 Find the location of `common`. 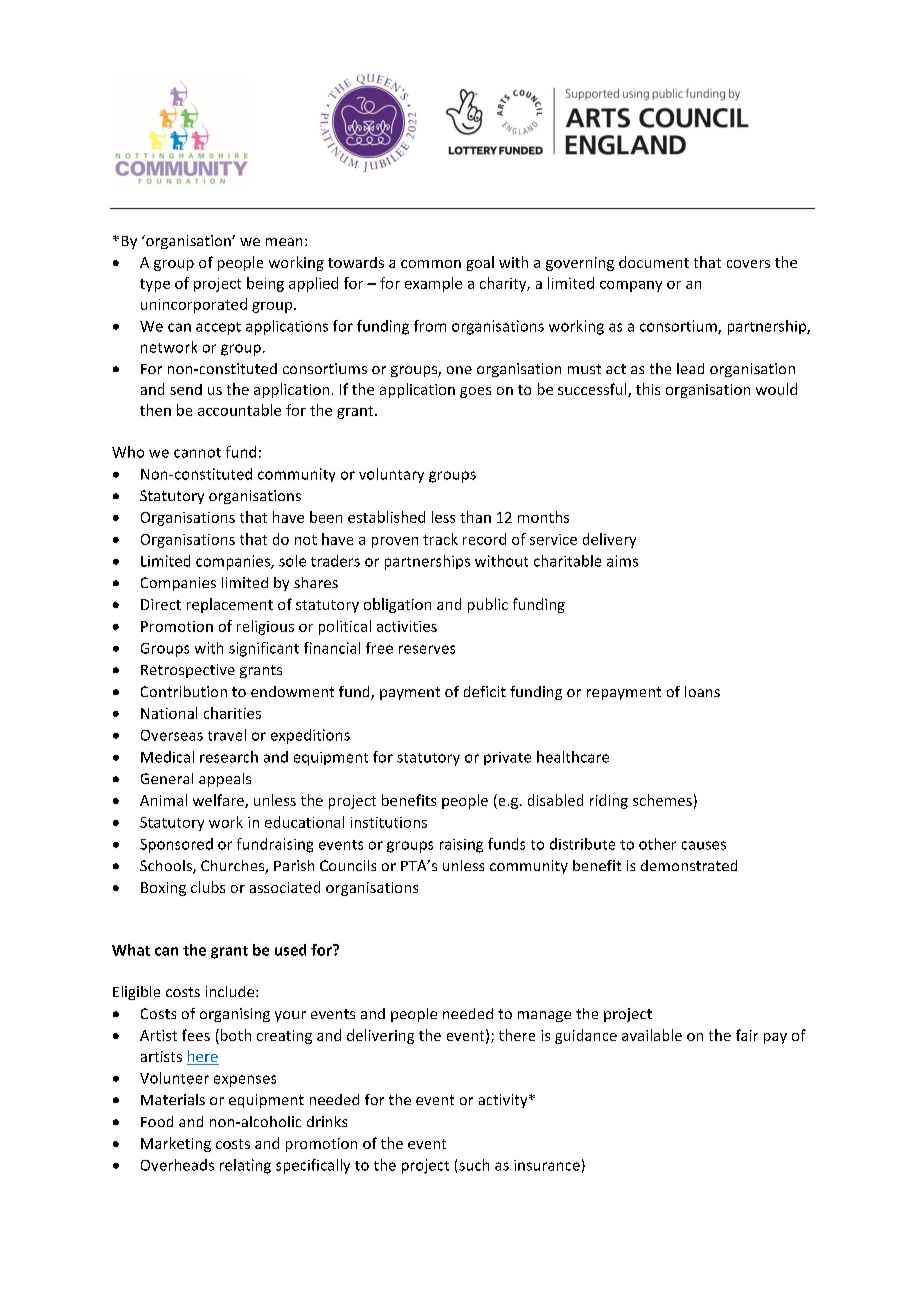

common is located at coordinates (431, 264).
